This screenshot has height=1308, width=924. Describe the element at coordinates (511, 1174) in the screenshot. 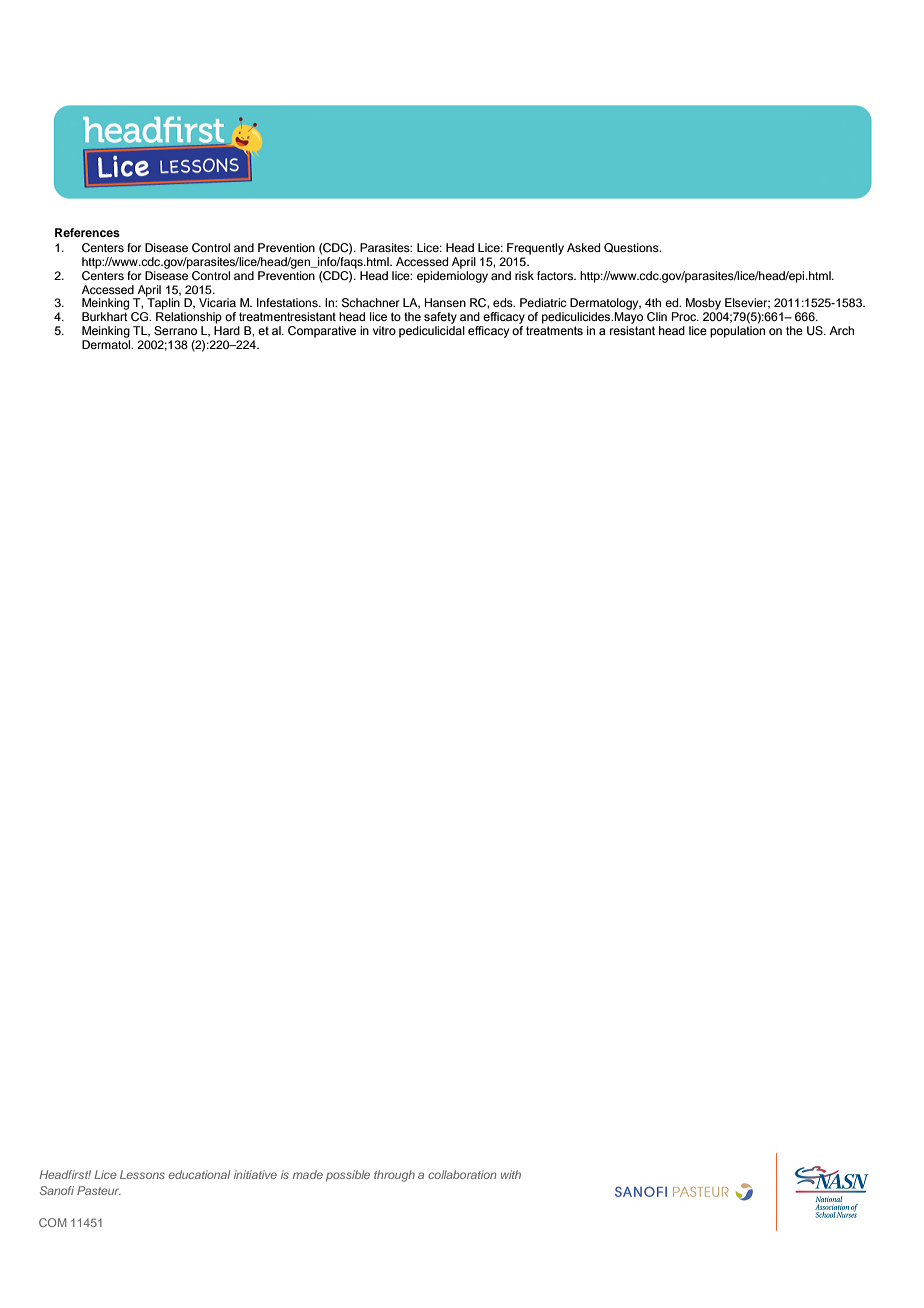

I see `with` at that location.
